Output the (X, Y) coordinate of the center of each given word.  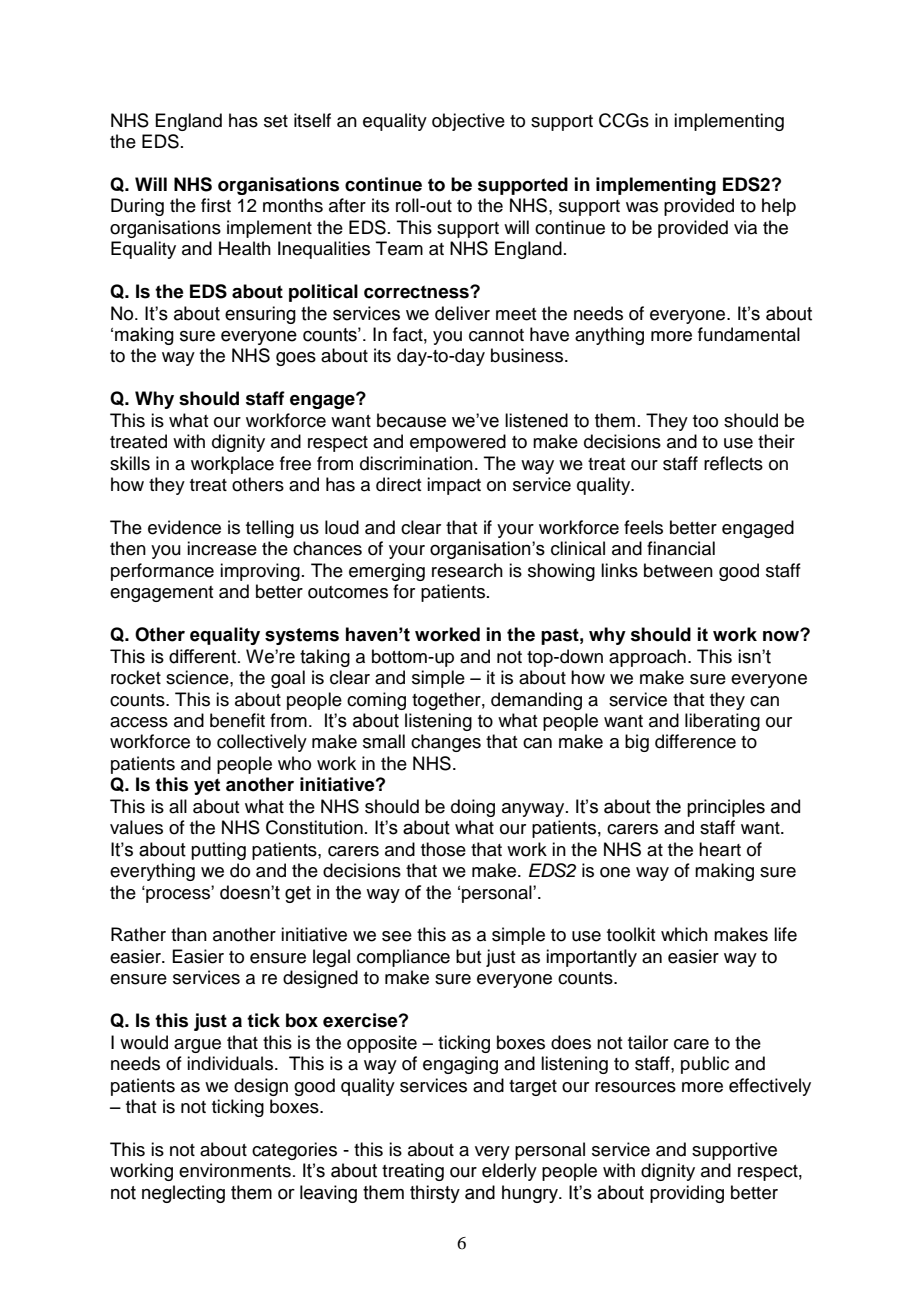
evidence (184, 527)
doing (473, 808)
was (642, 207)
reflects (733, 463)
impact (454, 486)
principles (726, 808)
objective (468, 122)
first (216, 205)
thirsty (435, 1194)
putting (218, 851)
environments (235, 1170)
